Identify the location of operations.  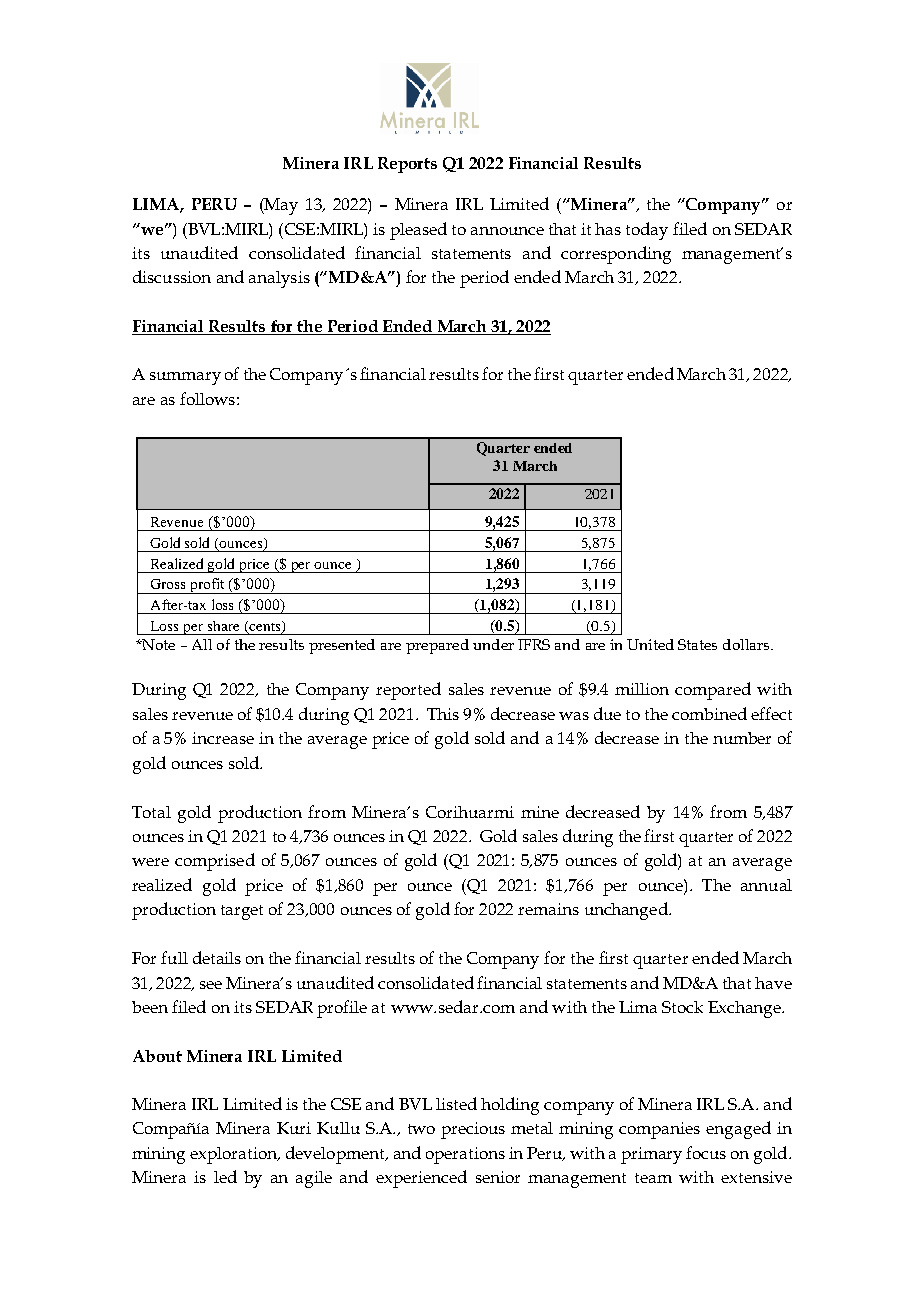
(465, 1155).
